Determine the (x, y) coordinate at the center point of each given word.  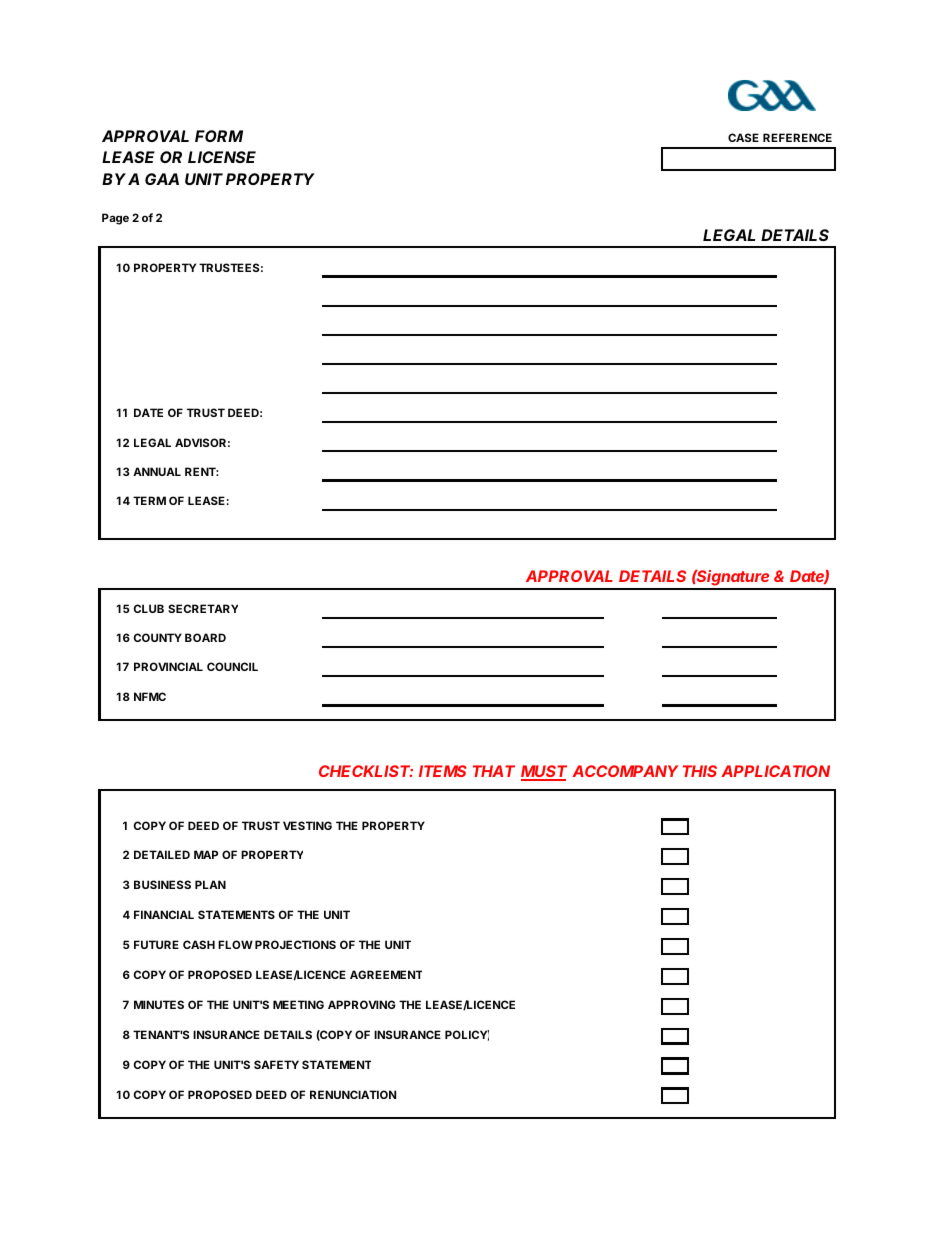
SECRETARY (203, 608)
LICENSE (222, 157)
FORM (219, 136)
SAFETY (276, 1064)
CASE (743, 137)
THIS (700, 771)
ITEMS (443, 771)
